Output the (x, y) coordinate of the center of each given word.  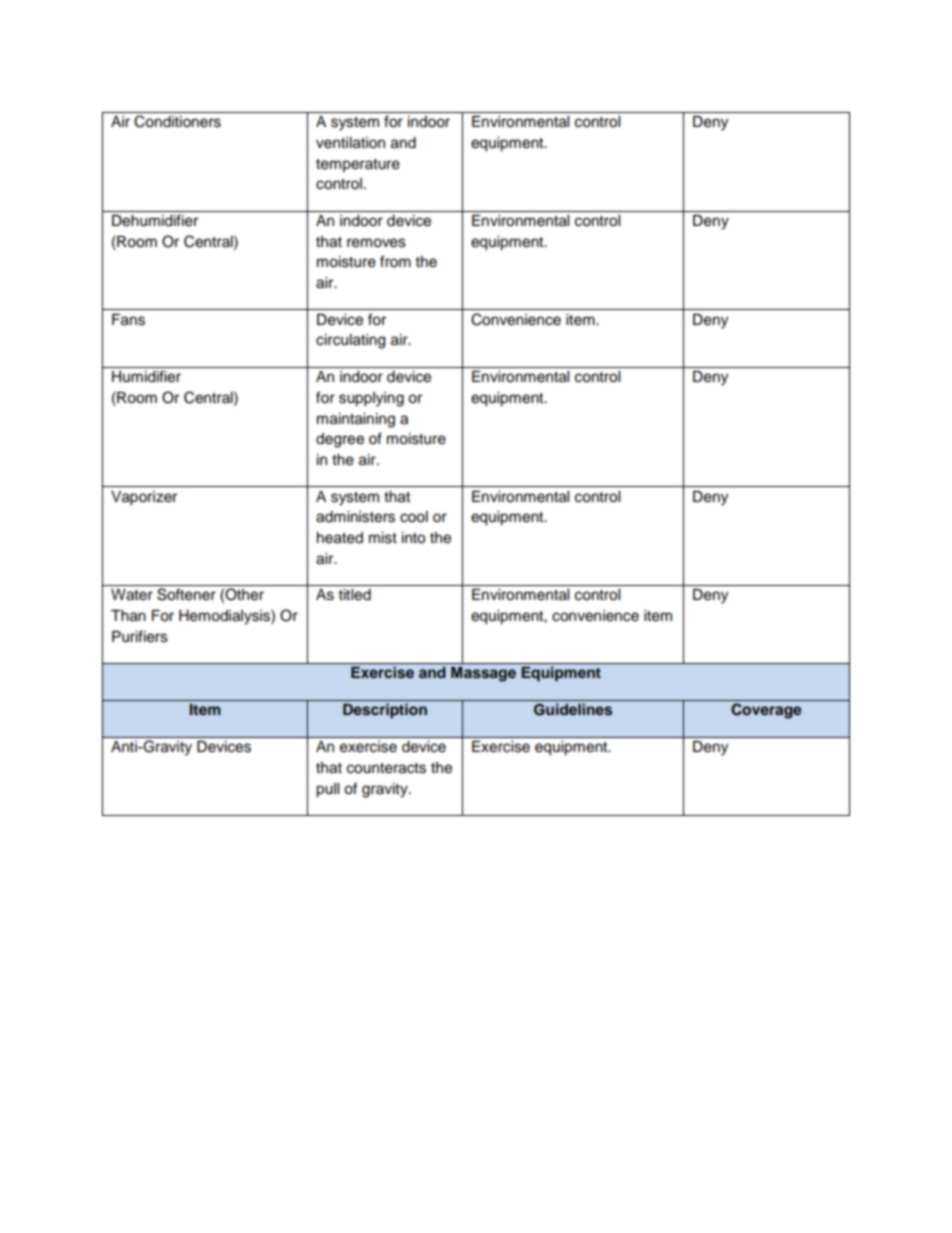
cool (414, 517)
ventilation (350, 143)
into (413, 538)
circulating (350, 341)
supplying (371, 399)
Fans (128, 320)
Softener (186, 594)
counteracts (386, 768)
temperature (358, 165)
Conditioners (177, 121)
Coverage (766, 711)
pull (327, 790)
